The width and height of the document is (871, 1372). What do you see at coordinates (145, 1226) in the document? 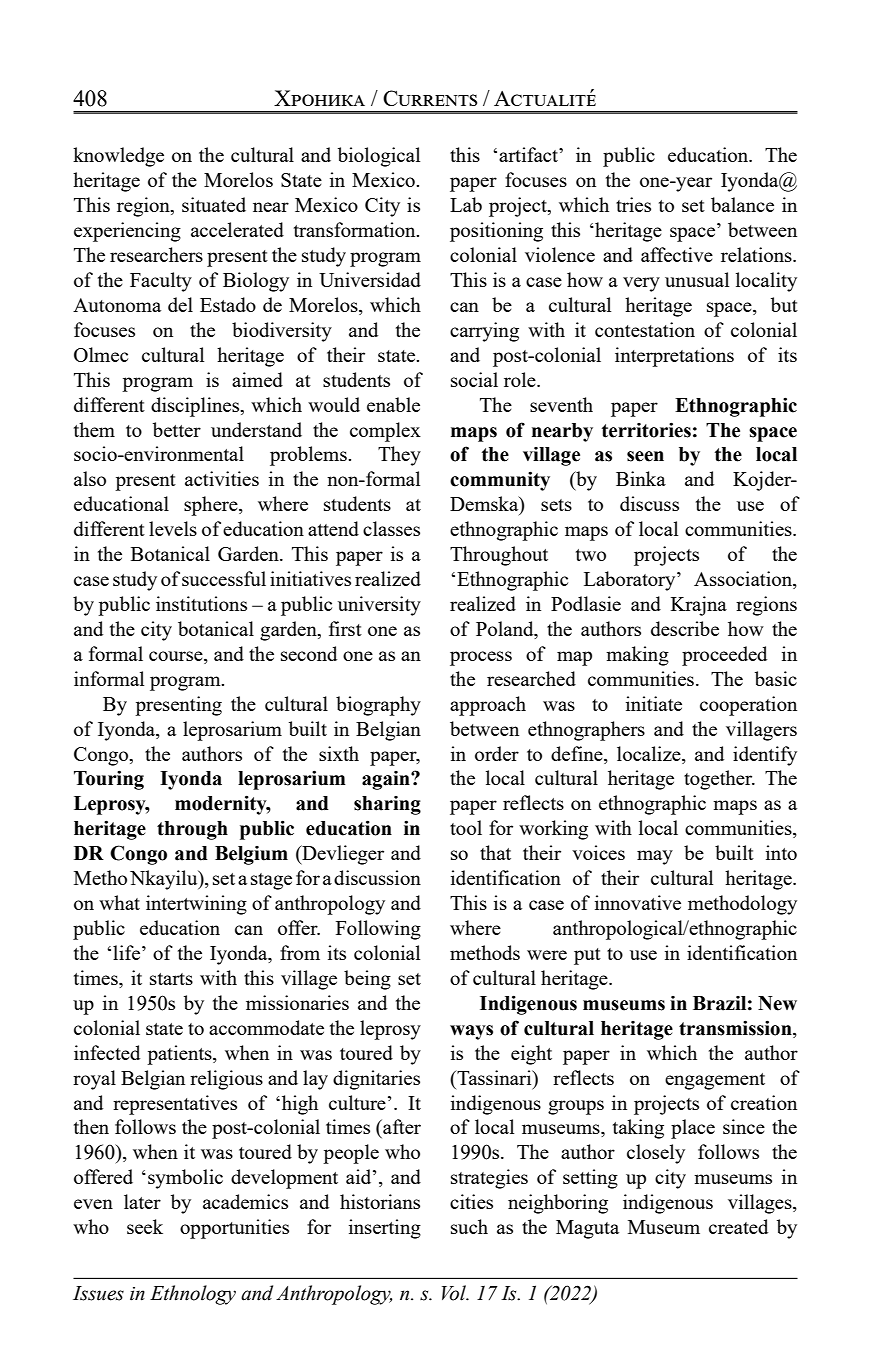
I see `seek` at bounding box center [145, 1226].
